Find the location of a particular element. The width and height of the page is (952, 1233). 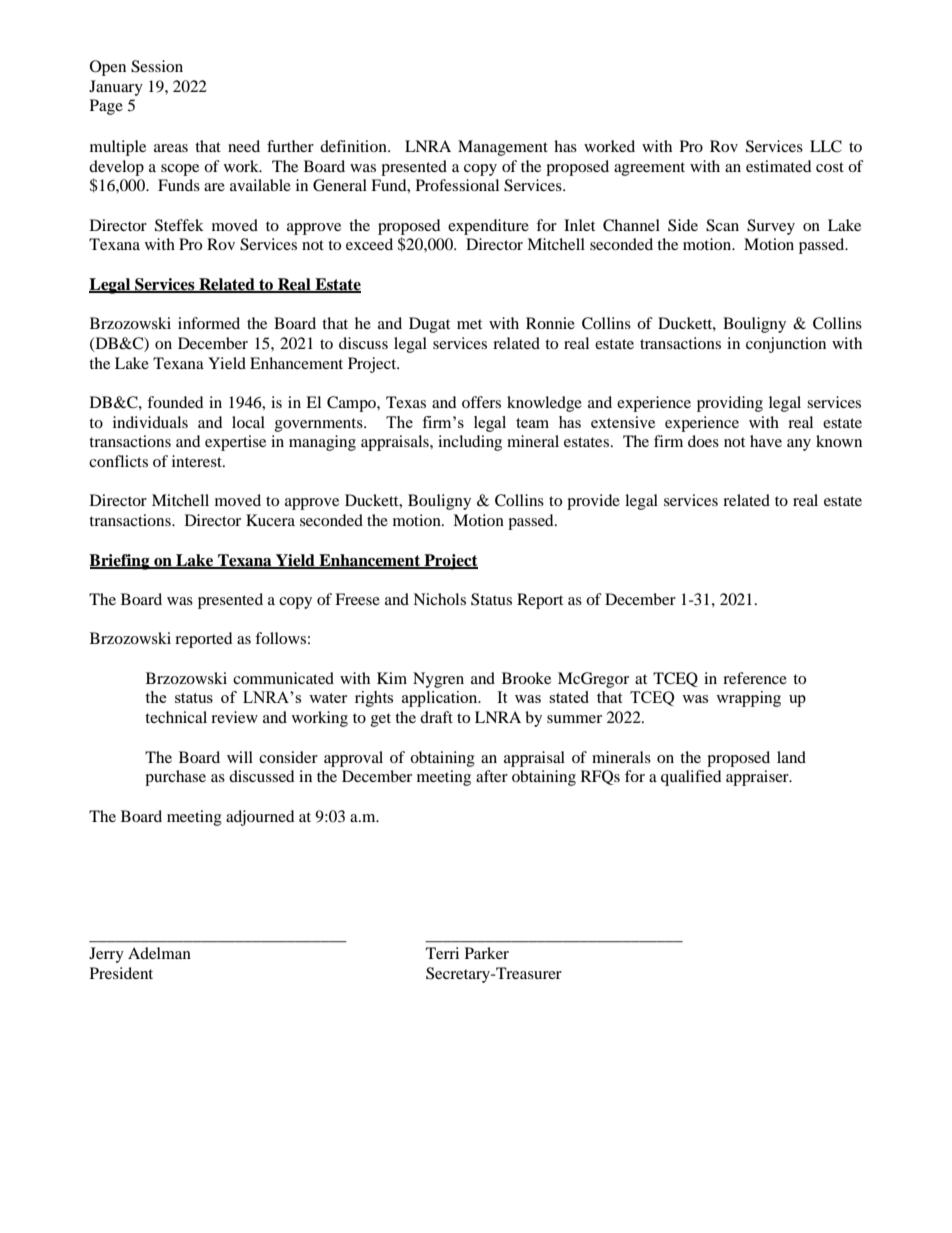

Session is located at coordinates (157, 66).
